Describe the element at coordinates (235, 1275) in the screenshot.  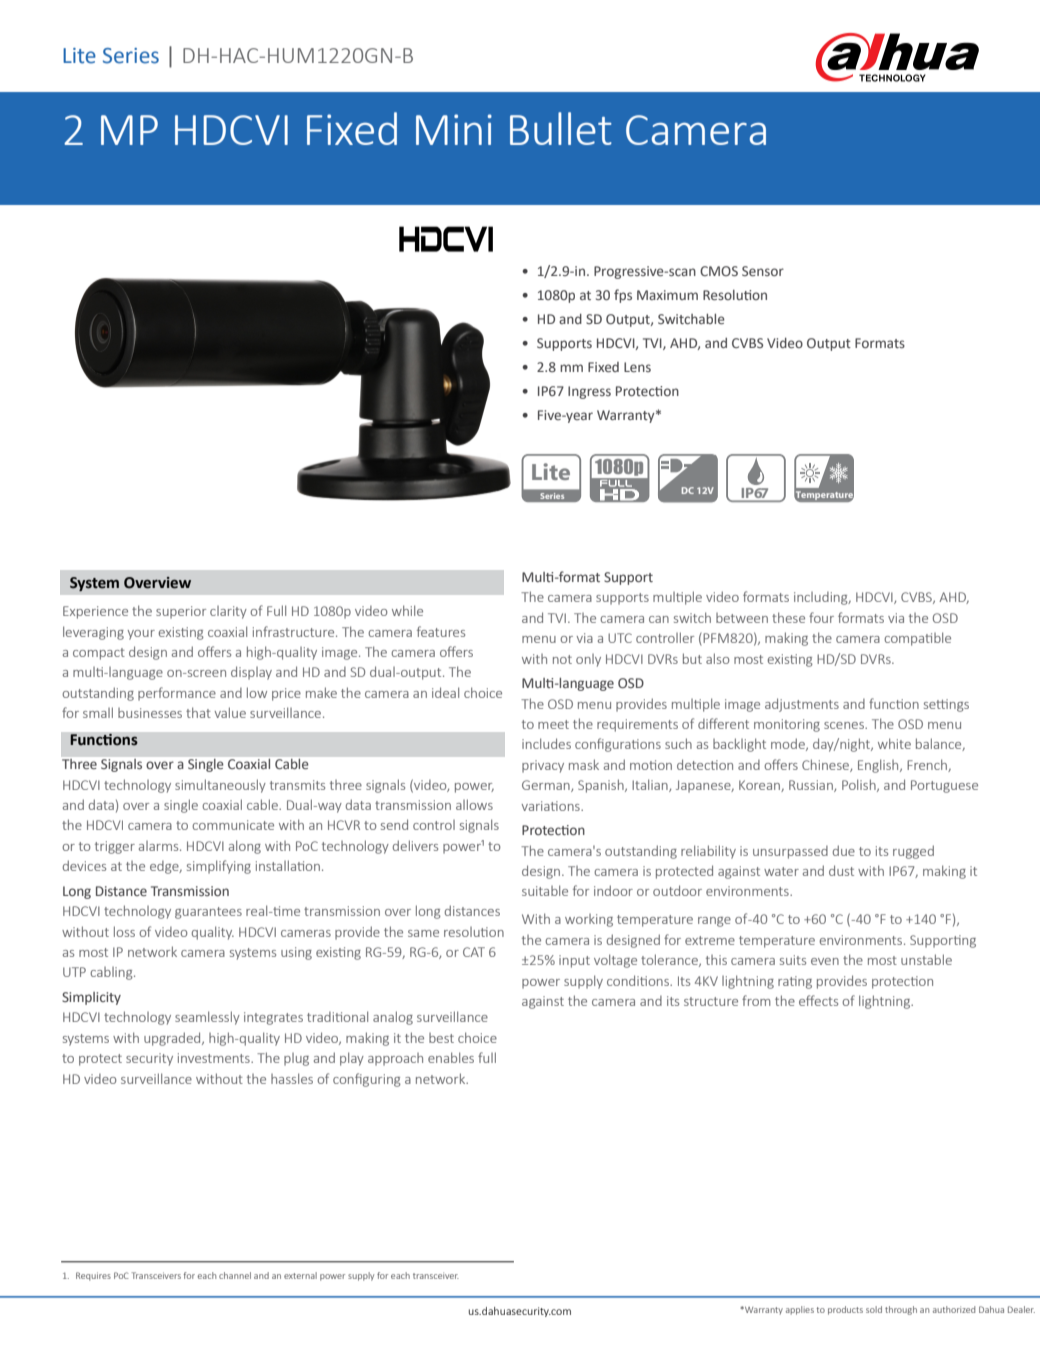
I see `channel` at that location.
